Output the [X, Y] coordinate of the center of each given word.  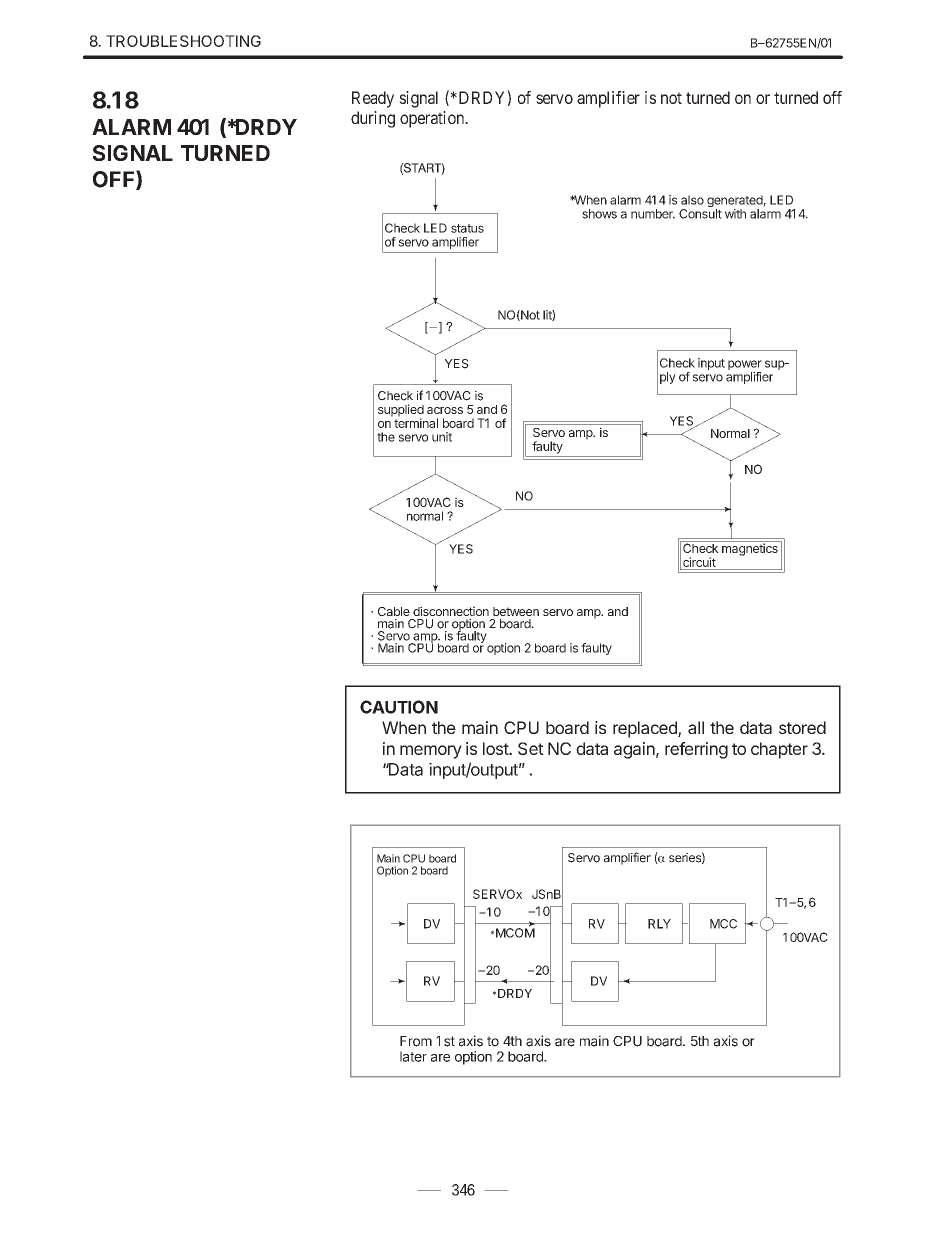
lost [496, 748]
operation [433, 119]
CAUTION [399, 707]
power [745, 366]
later [413, 1056]
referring [696, 750]
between [516, 611]
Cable [394, 611]
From [416, 1041]
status [467, 228]
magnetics [750, 549]
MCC [723, 924]
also [692, 200]
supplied [401, 411]
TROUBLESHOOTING [183, 41]
